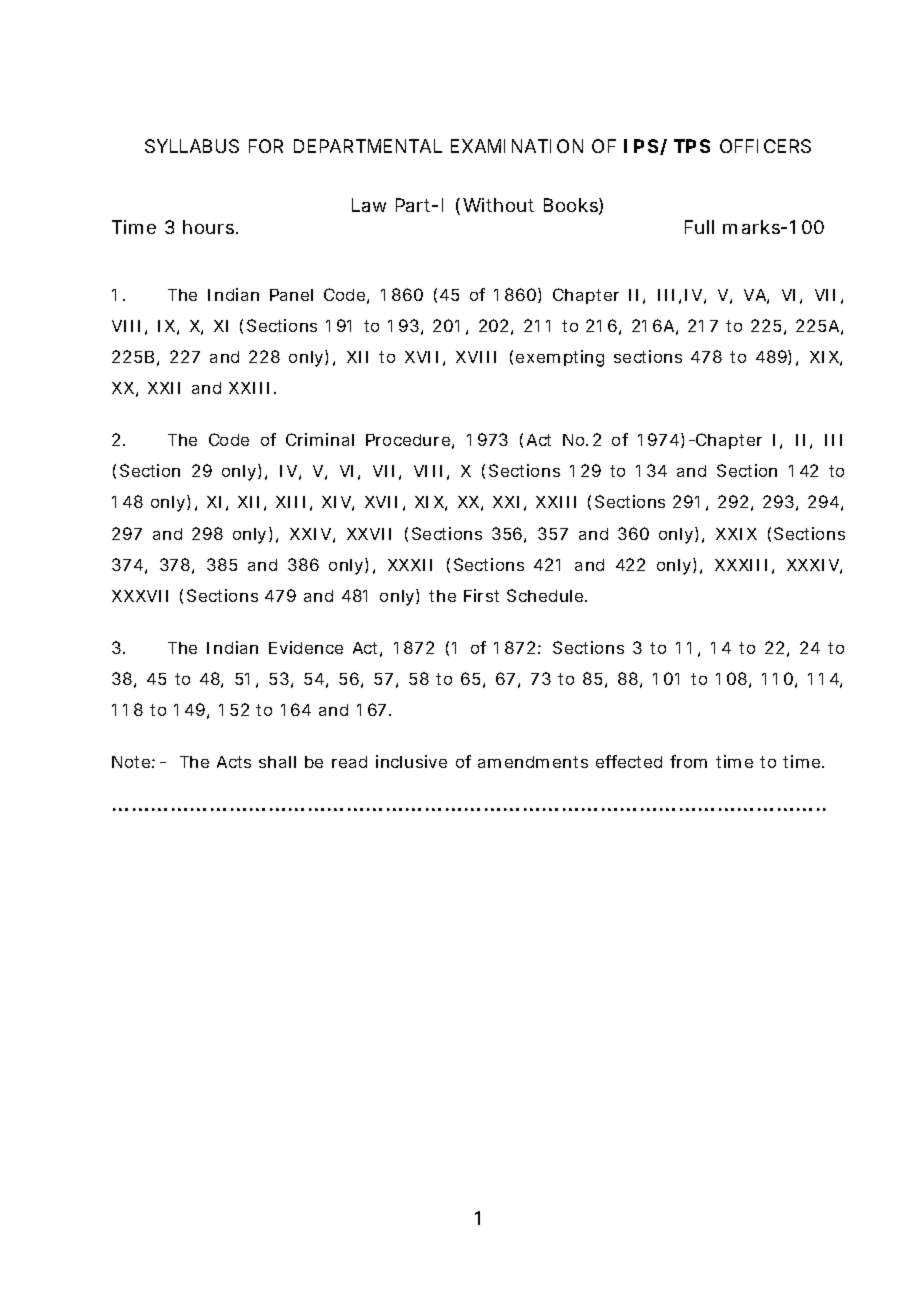  What do you see at coordinates (765, 146) in the screenshot?
I see `OFFICERS` at bounding box center [765, 146].
